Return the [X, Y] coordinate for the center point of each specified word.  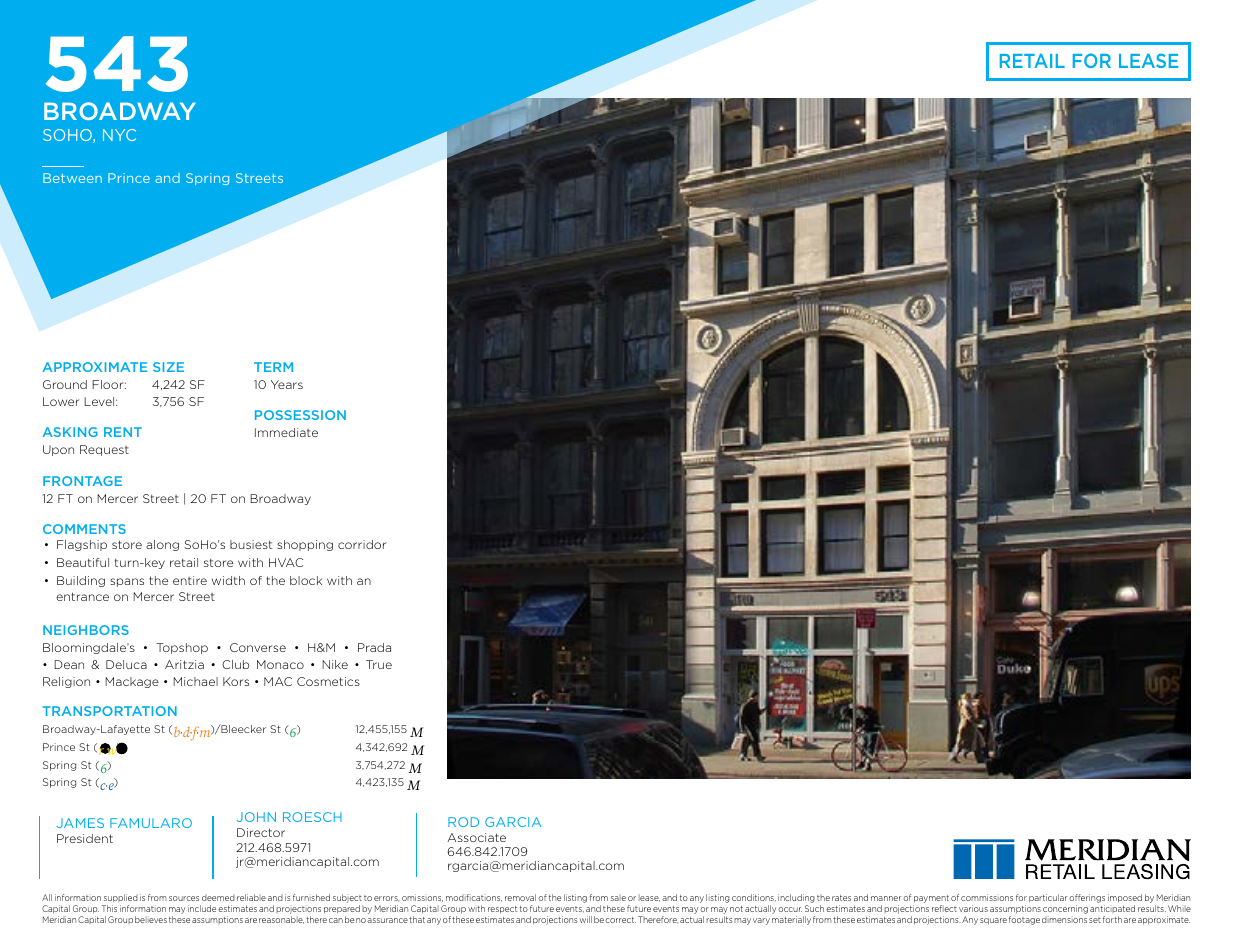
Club [235, 664]
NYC [119, 135]
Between [72, 178]
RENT [123, 432]
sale [618, 898]
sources [184, 898]
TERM [273, 367]
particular [1048, 898]
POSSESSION [300, 415]
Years [287, 384]
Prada [374, 647]
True [379, 664]
